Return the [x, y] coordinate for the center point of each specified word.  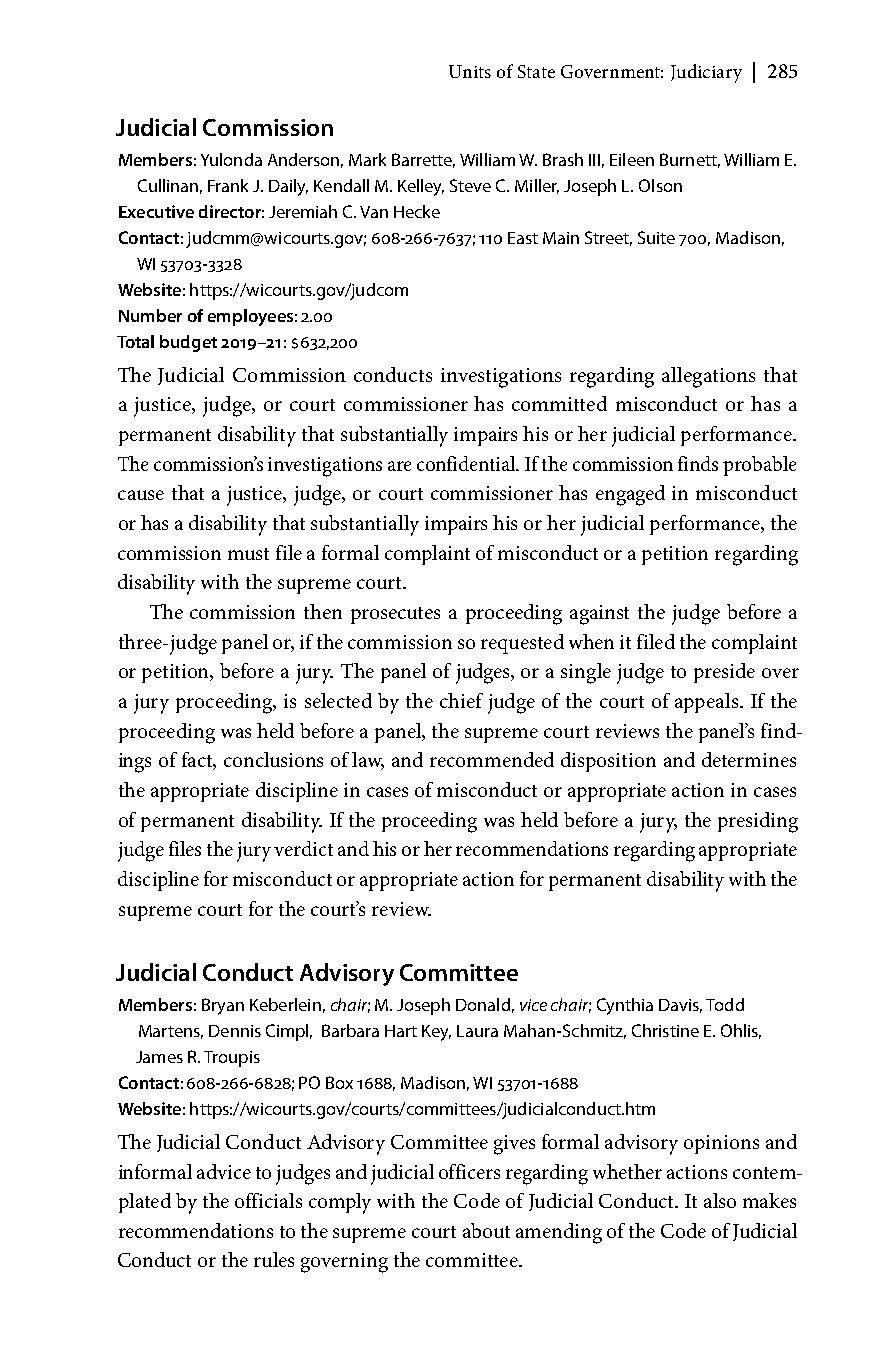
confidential [468, 463]
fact [199, 761]
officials [268, 1200]
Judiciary [706, 73]
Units [470, 71]
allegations [708, 377]
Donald [483, 1004]
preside [724, 673]
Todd [725, 1004]
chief [461, 700]
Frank [228, 185]
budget [188, 343]
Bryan [223, 1006]
